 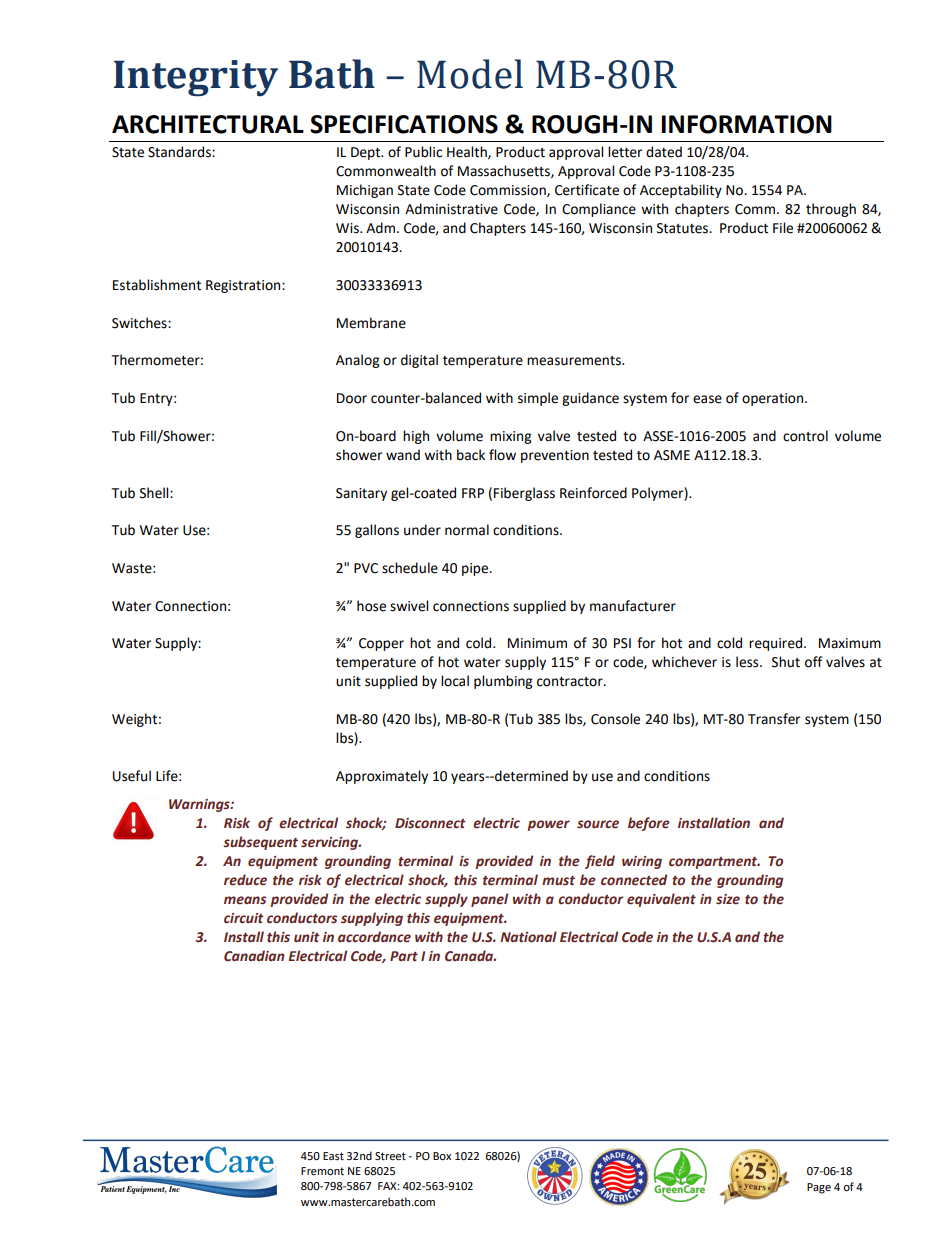 I want to click on ARCHITECTURAL, so click(x=208, y=124).
